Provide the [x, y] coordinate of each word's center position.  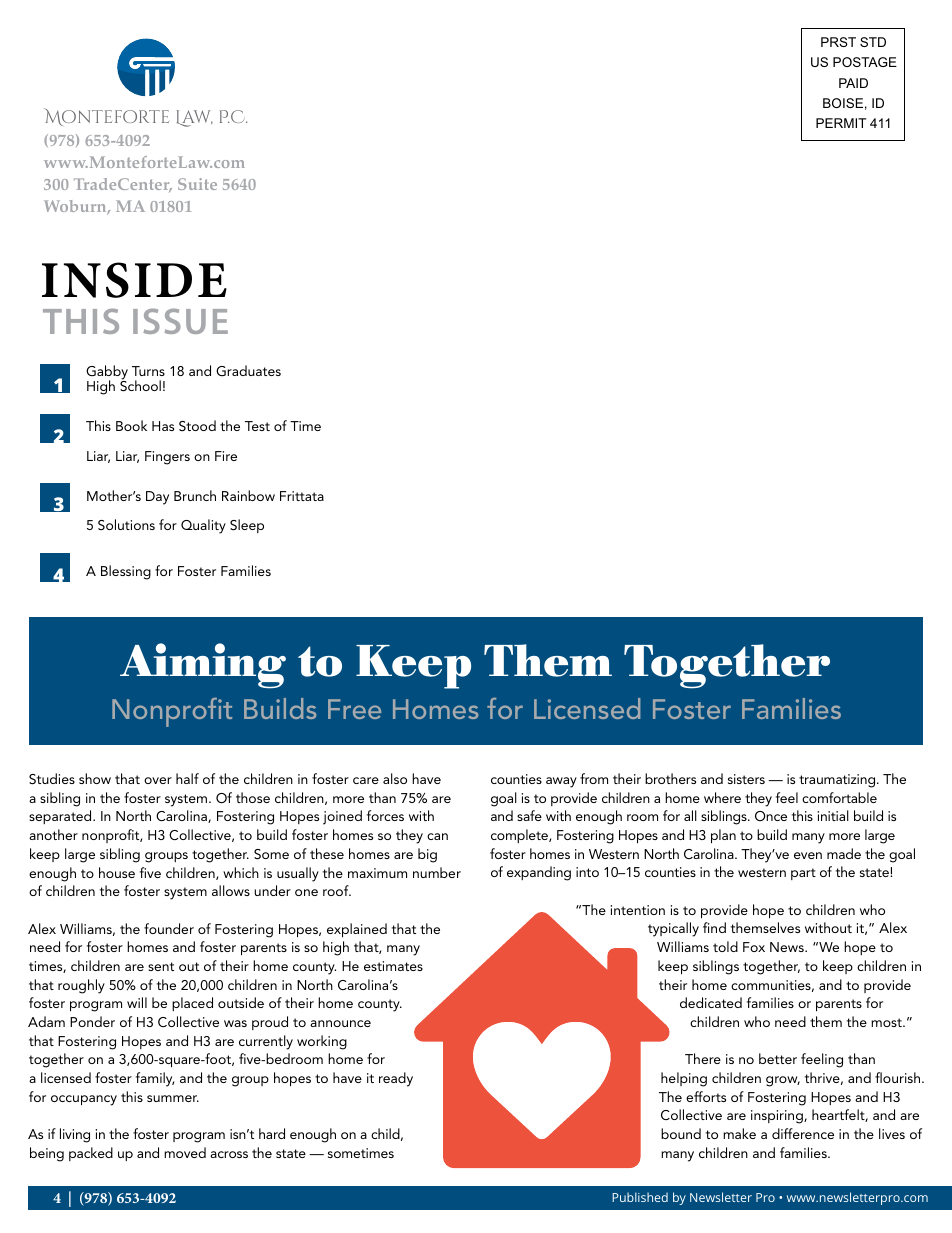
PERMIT [841, 123]
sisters [746, 779]
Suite [197, 184]
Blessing [126, 572]
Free [354, 709]
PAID [853, 83]
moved [185, 1152]
